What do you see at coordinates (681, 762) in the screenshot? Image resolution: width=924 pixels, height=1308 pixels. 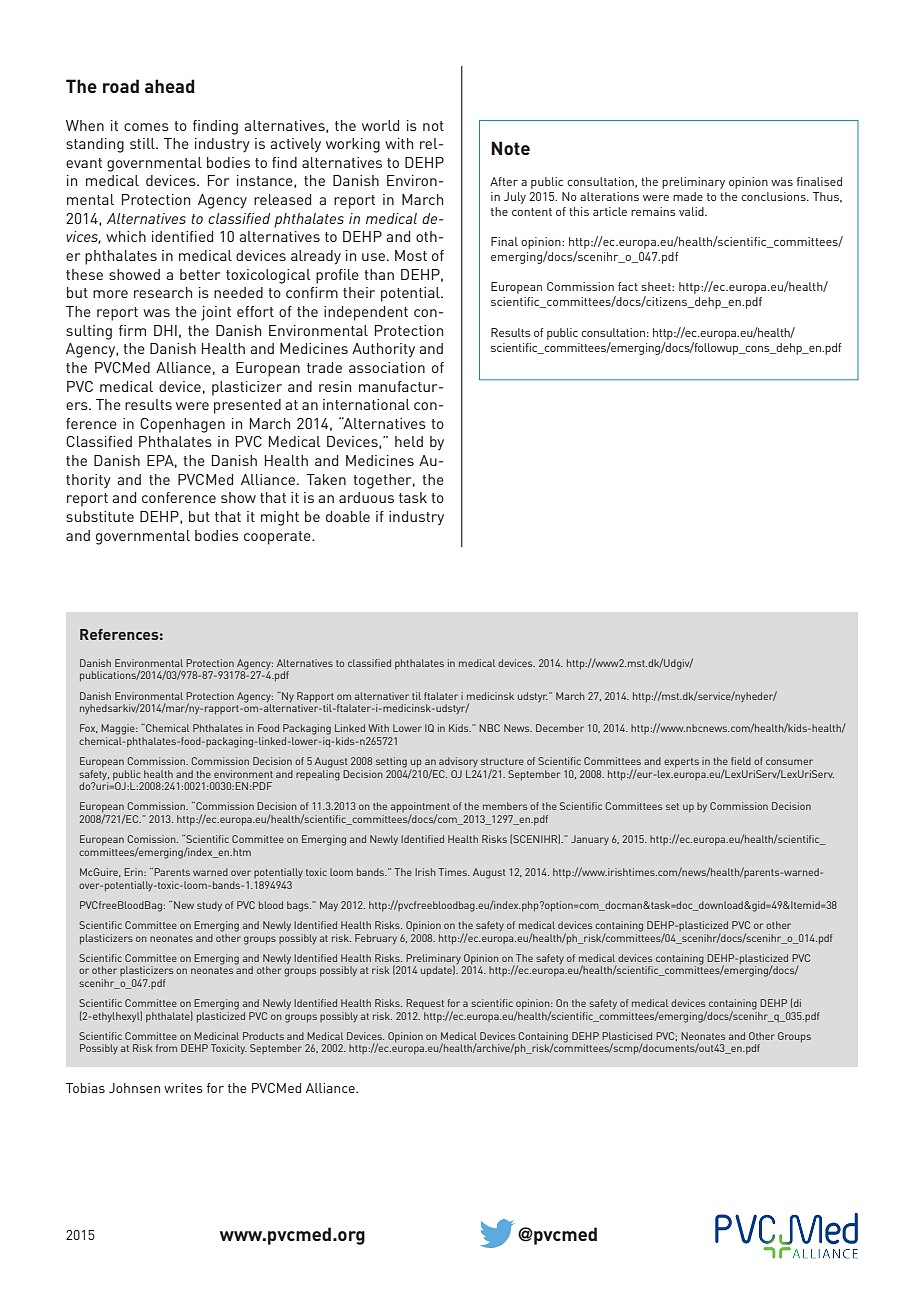 I see `experts` at bounding box center [681, 762].
